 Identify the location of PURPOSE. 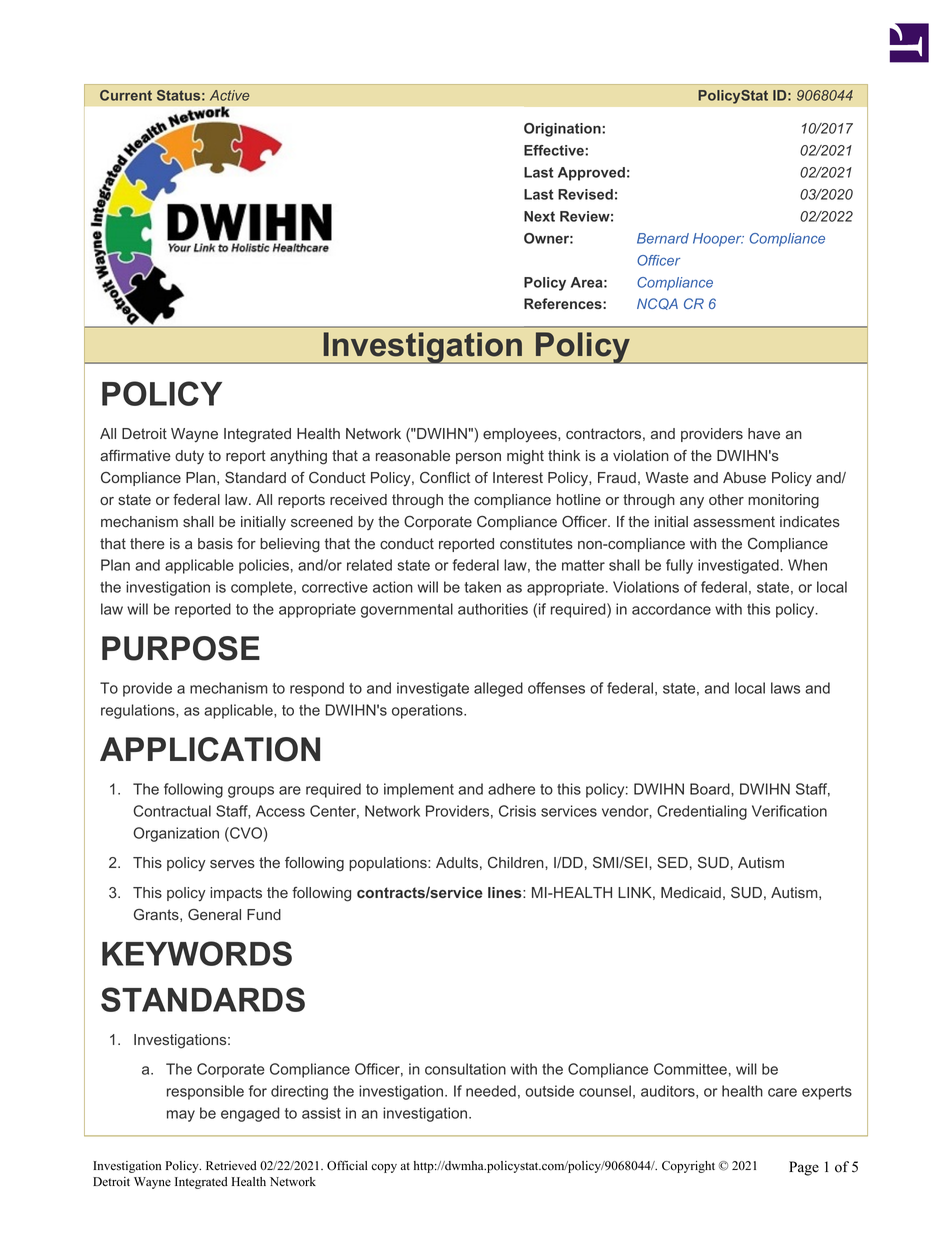
(181, 648).
